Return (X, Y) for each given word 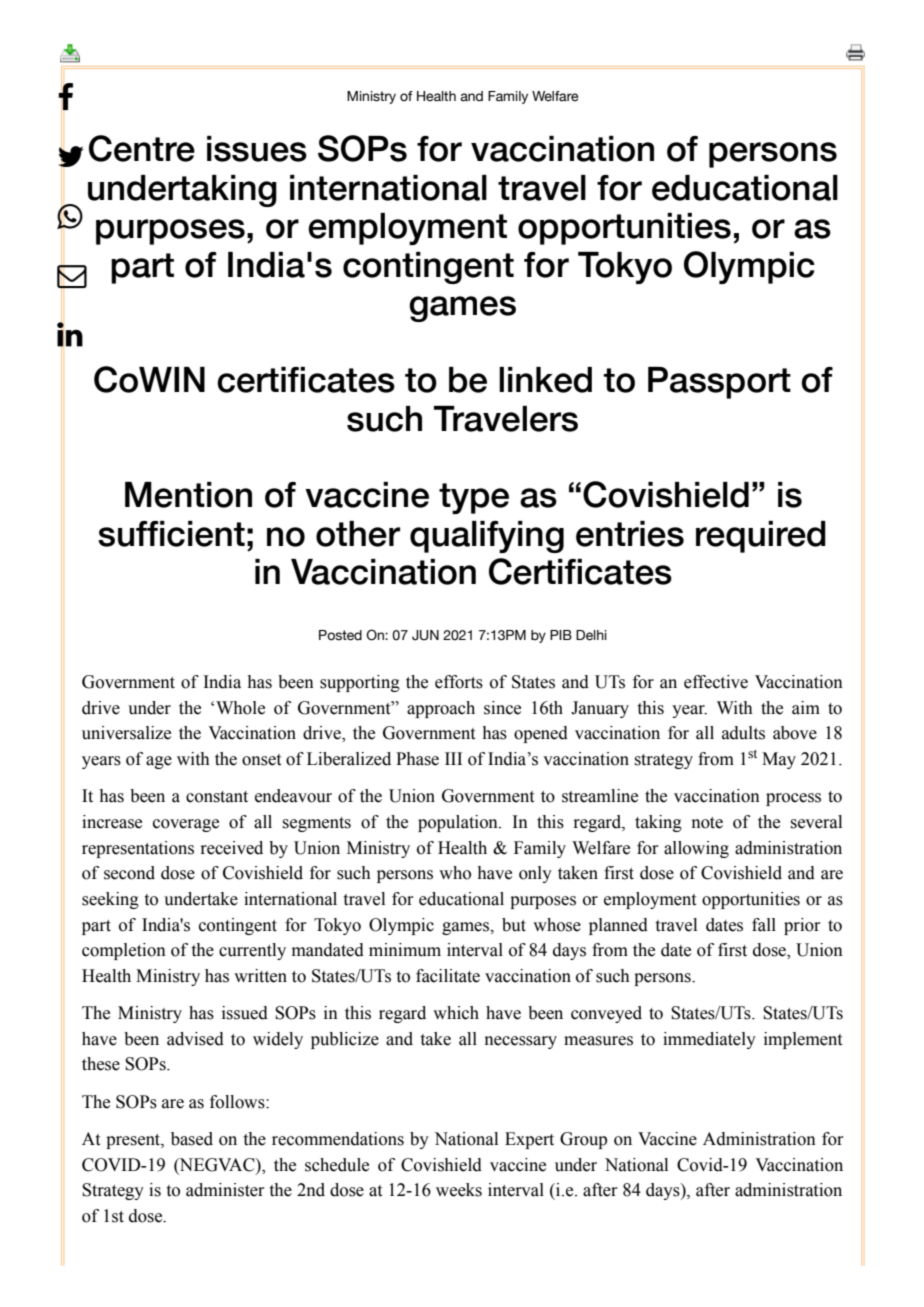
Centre (142, 148)
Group (583, 1140)
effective (716, 682)
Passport (719, 383)
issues (257, 149)
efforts (459, 682)
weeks (459, 1190)
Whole (240, 708)
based (192, 1139)
